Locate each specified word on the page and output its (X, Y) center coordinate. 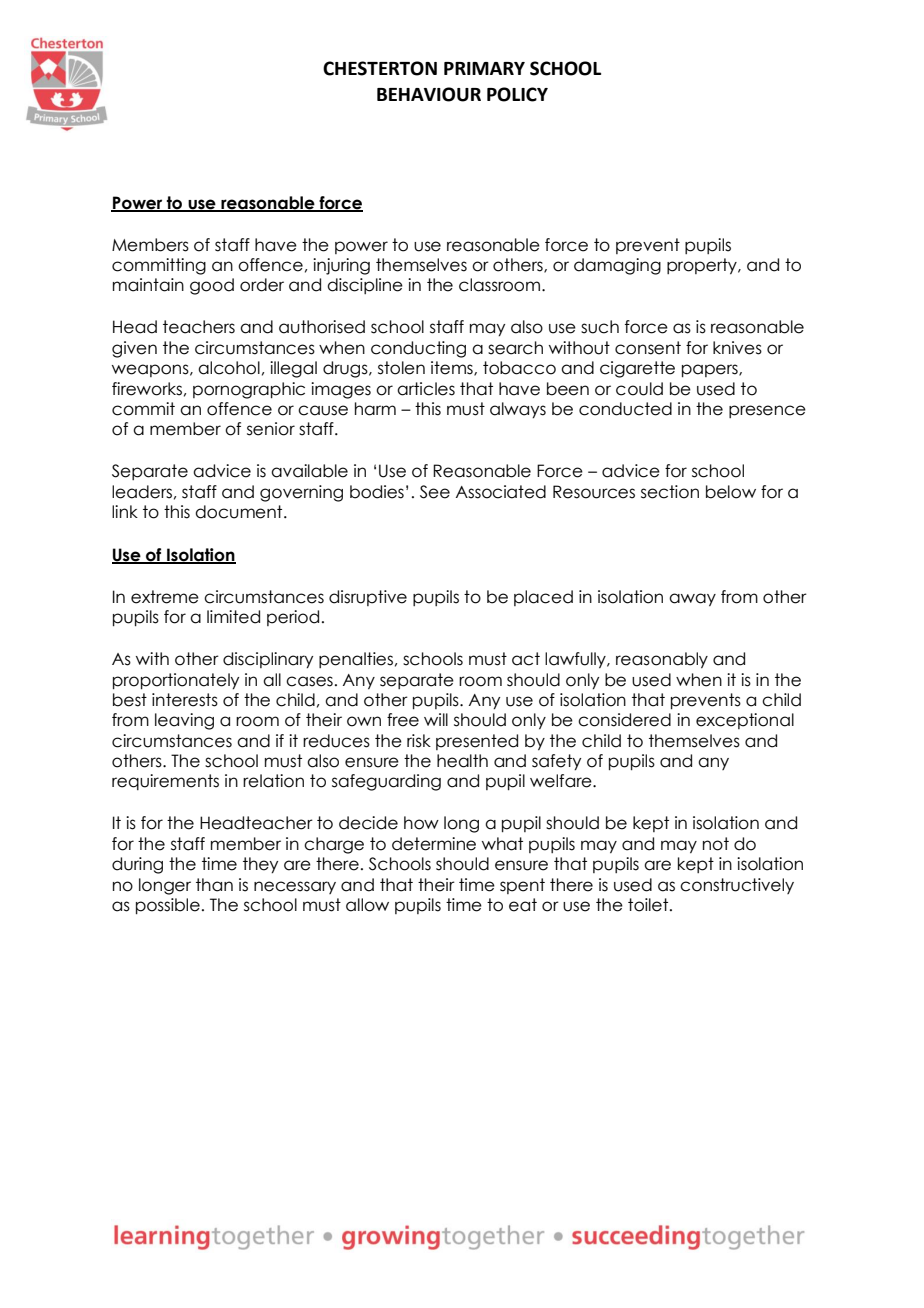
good (212, 286)
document (240, 512)
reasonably (662, 660)
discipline (365, 286)
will (436, 719)
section (670, 492)
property (703, 266)
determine (434, 844)
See (435, 492)
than (214, 885)
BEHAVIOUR (429, 94)
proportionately (176, 681)
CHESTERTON (380, 68)
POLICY (517, 94)
